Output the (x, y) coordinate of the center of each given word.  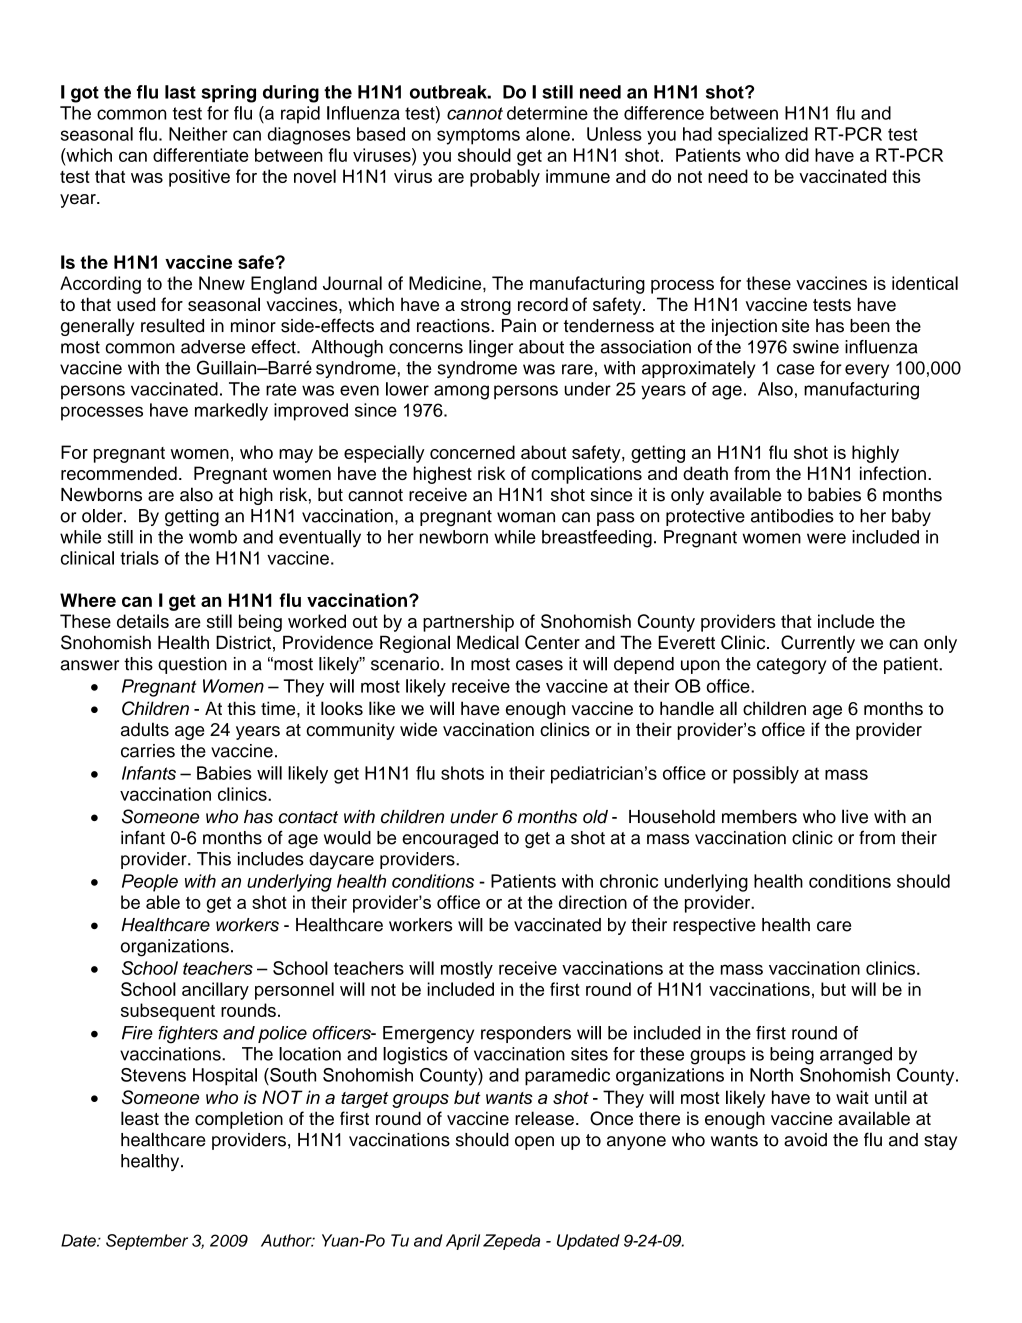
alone (548, 134)
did (797, 155)
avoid (805, 1140)
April (463, 1242)
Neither (198, 134)
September (147, 1242)
